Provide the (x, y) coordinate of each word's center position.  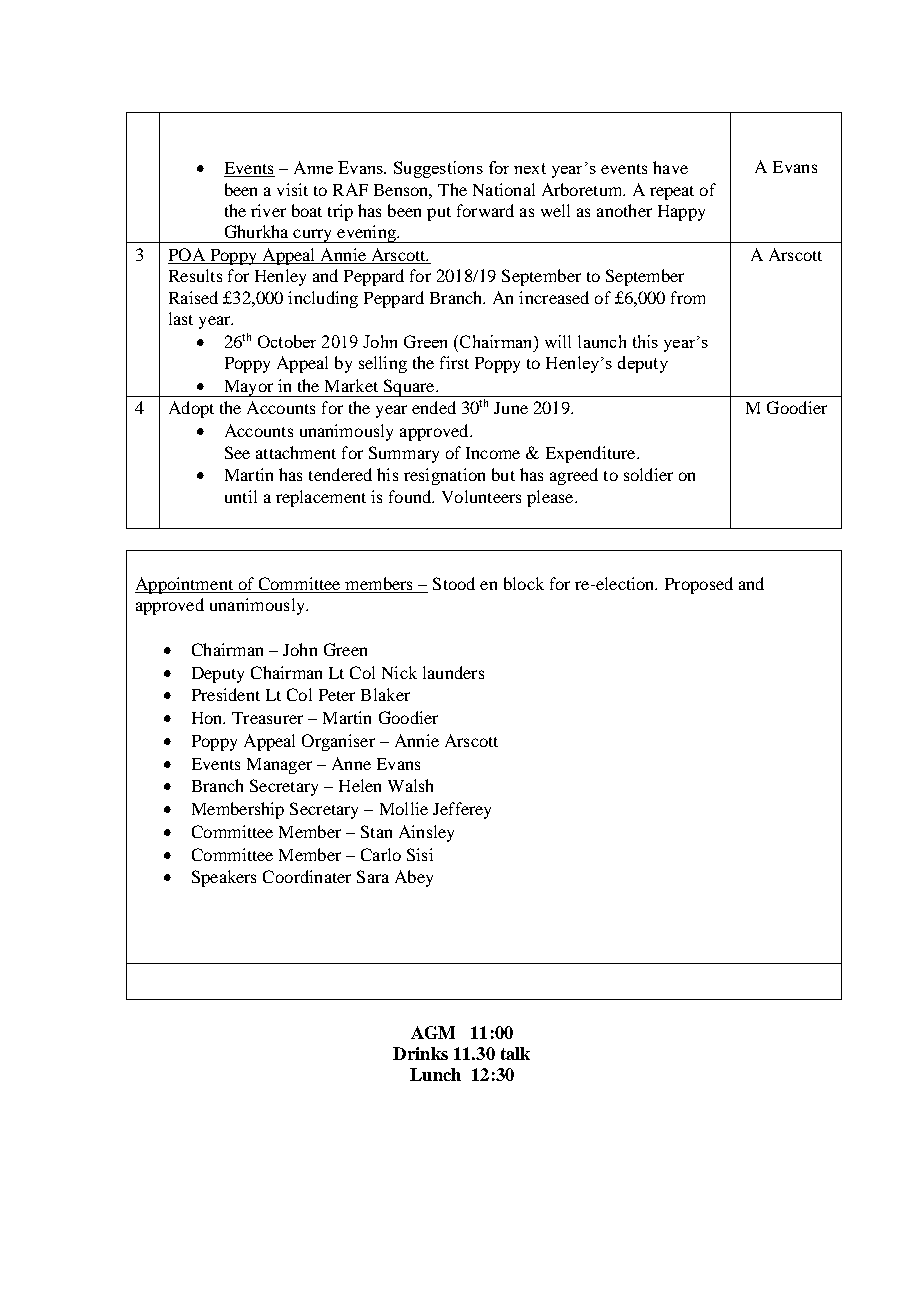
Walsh (410, 785)
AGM (433, 1032)
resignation (444, 476)
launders (453, 672)
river (268, 210)
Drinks (420, 1053)
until (241, 496)
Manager (279, 766)
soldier (648, 474)
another (624, 210)
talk (515, 1053)
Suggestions (438, 169)
